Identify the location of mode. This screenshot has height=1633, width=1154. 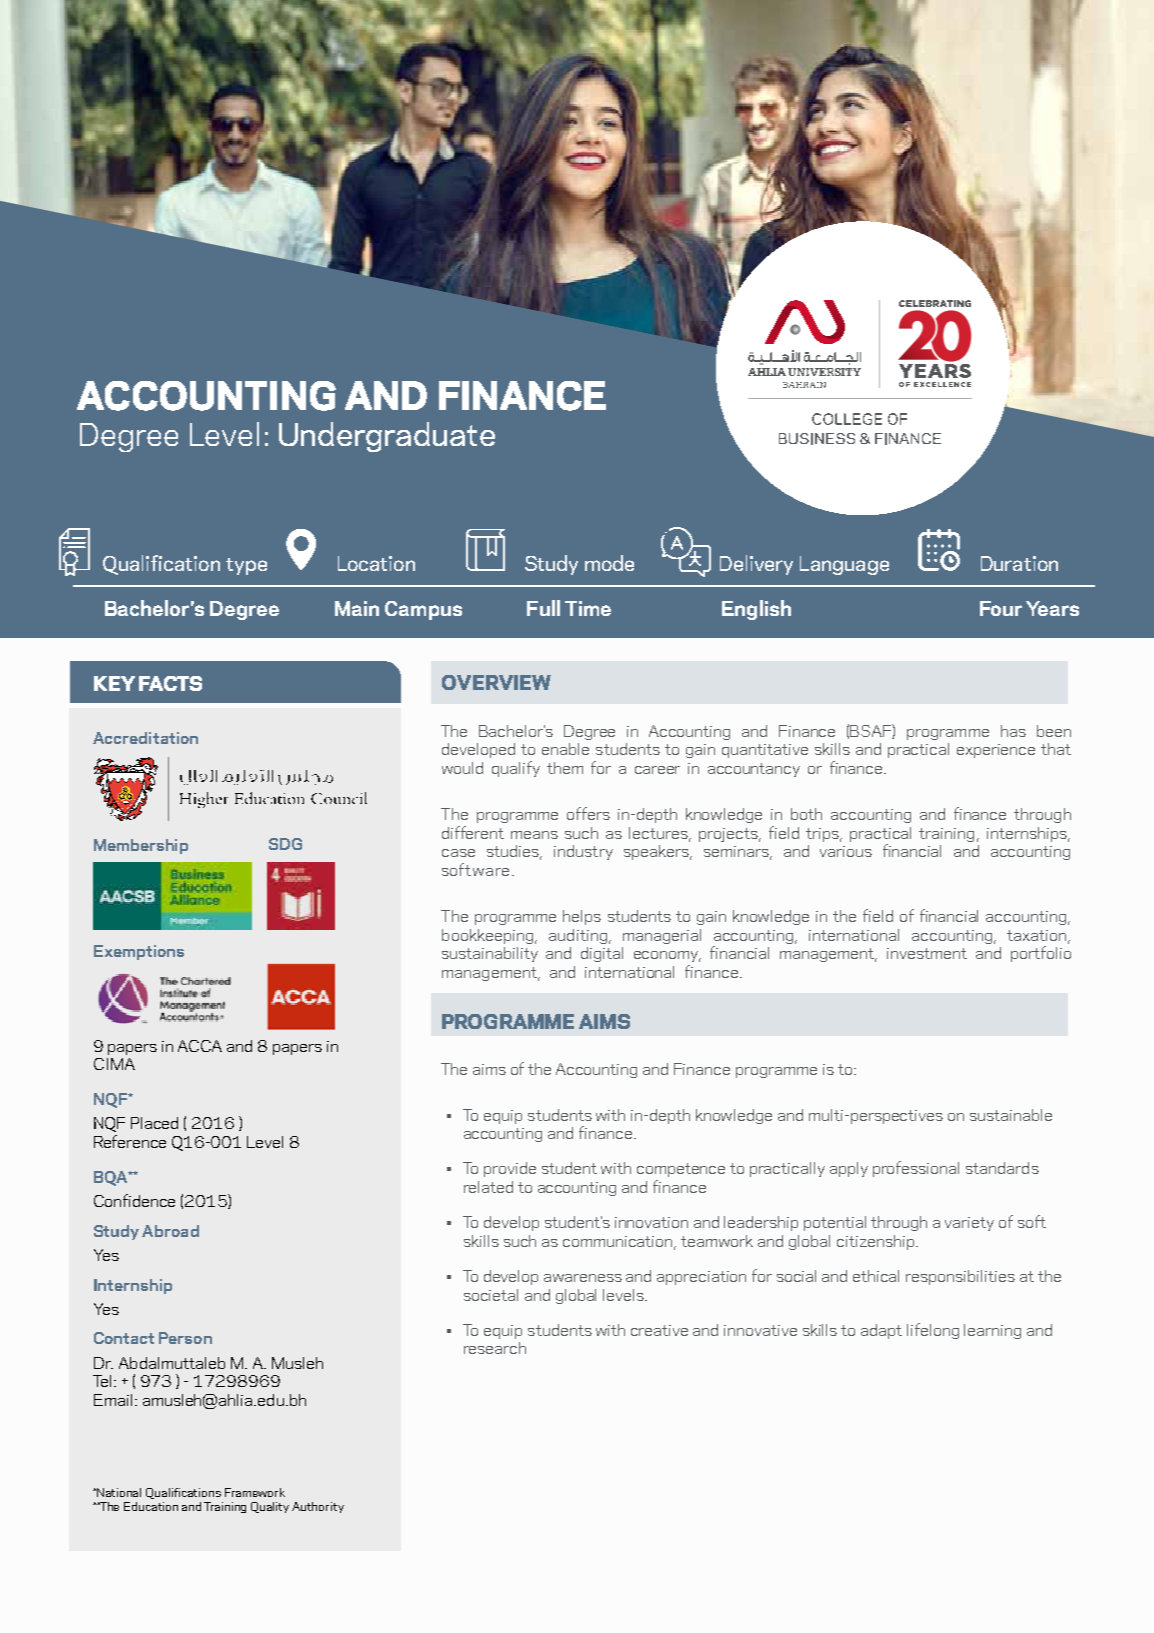
(609, 563).
